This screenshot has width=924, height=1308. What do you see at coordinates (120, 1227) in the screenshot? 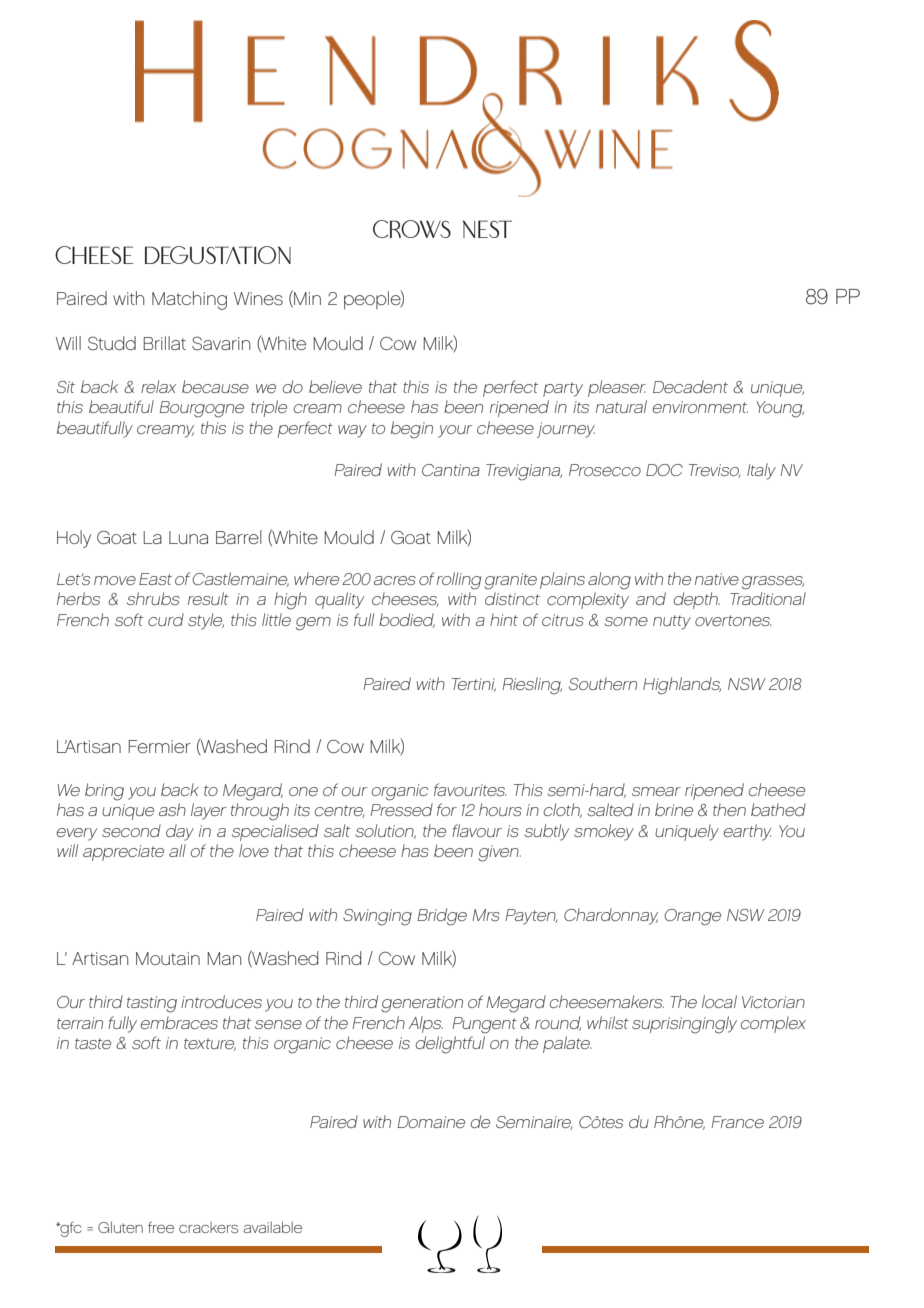
I see `Gluten` at bounding box center [120, 1227].
